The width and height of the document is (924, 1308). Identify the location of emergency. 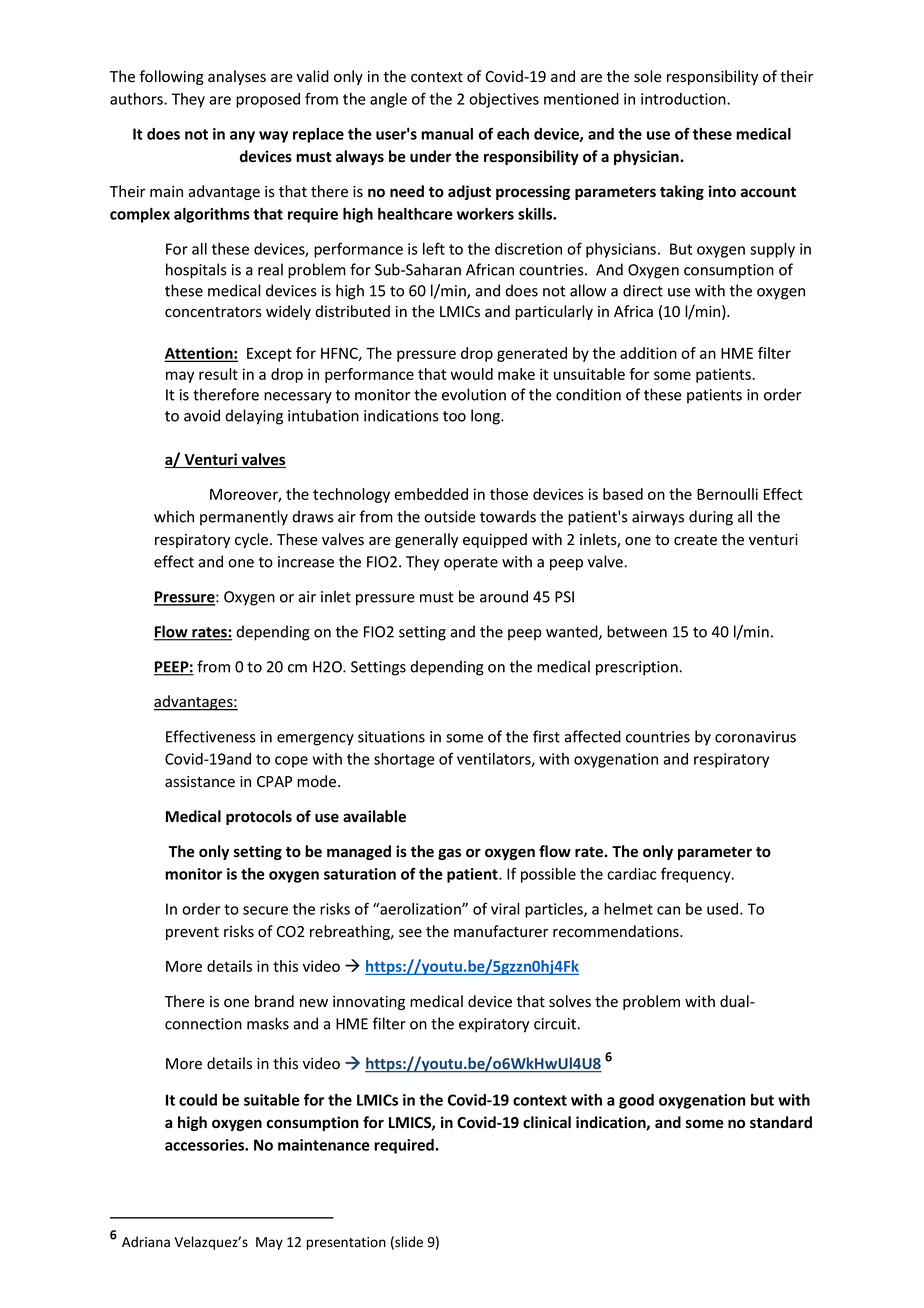
(315, 740).
